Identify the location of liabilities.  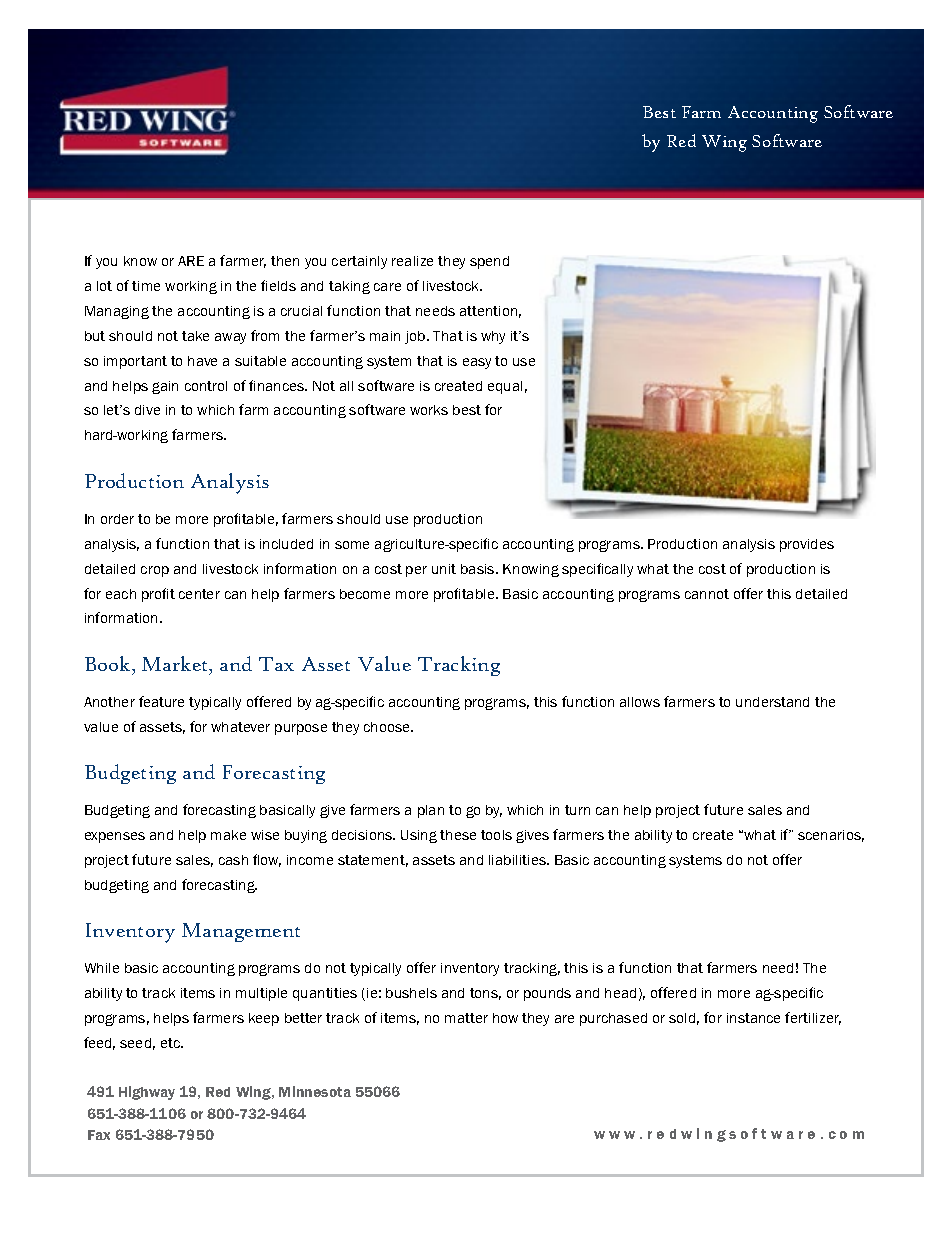
(518, 860).
